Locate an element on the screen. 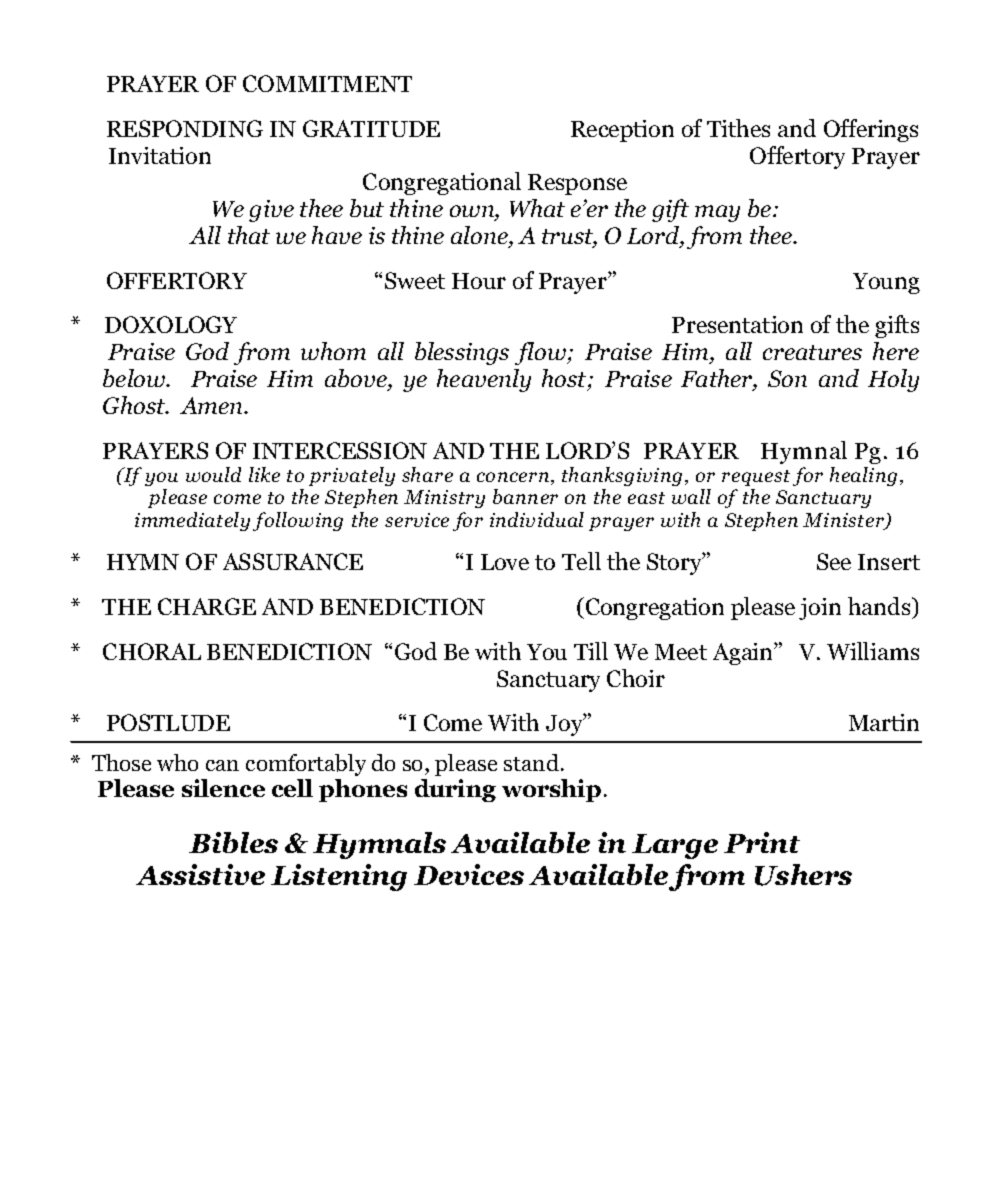 This screenshot has height=1204, width=991. Tithes is located at coordinates (738, 128).
